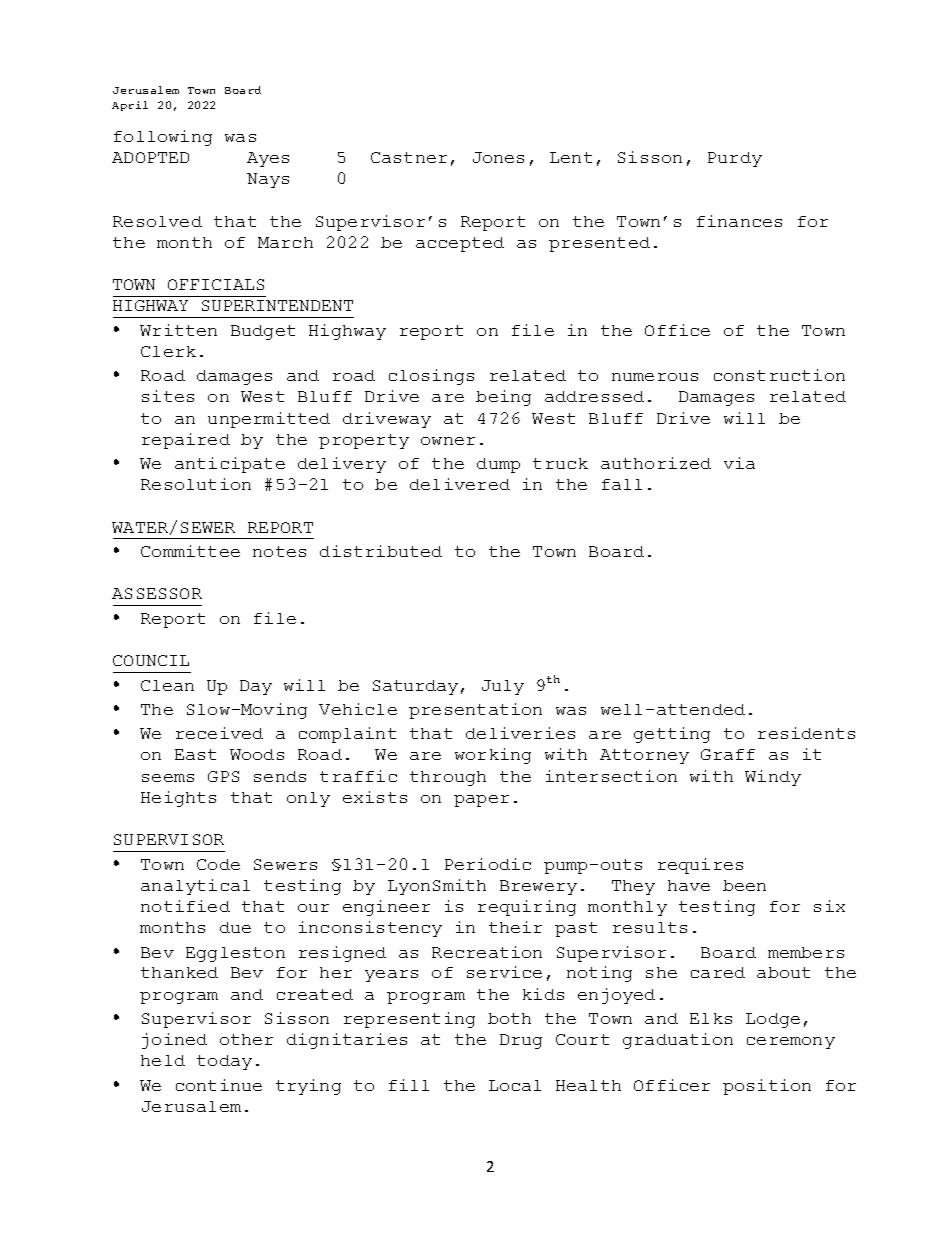 The height and width of the screenshot is (1233, 952). I want to click on Purdy, so click(735, 159).
